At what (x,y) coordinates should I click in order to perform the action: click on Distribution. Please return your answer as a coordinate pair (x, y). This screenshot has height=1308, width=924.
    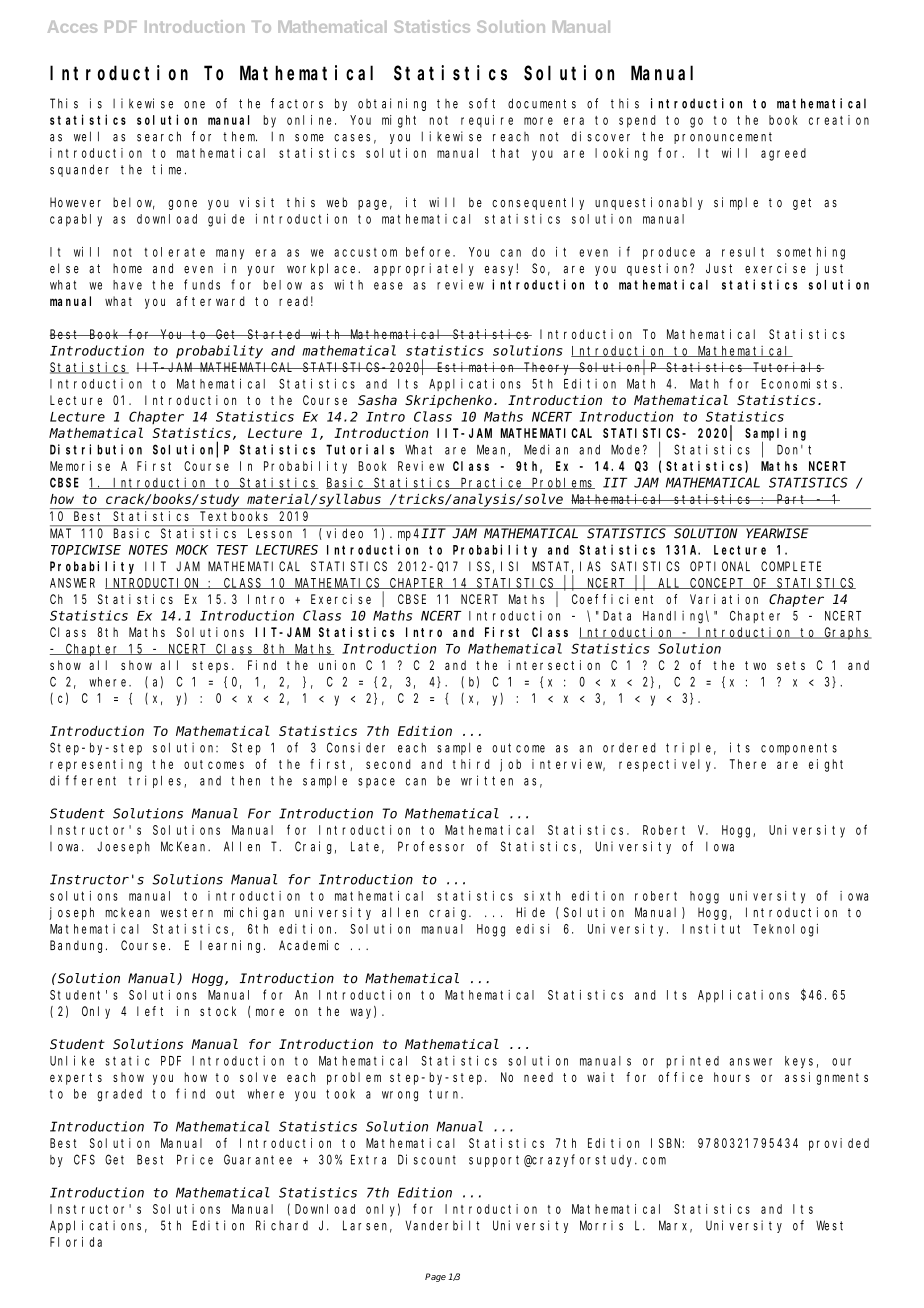
    Looking at the image, I should click on (96, 449).
